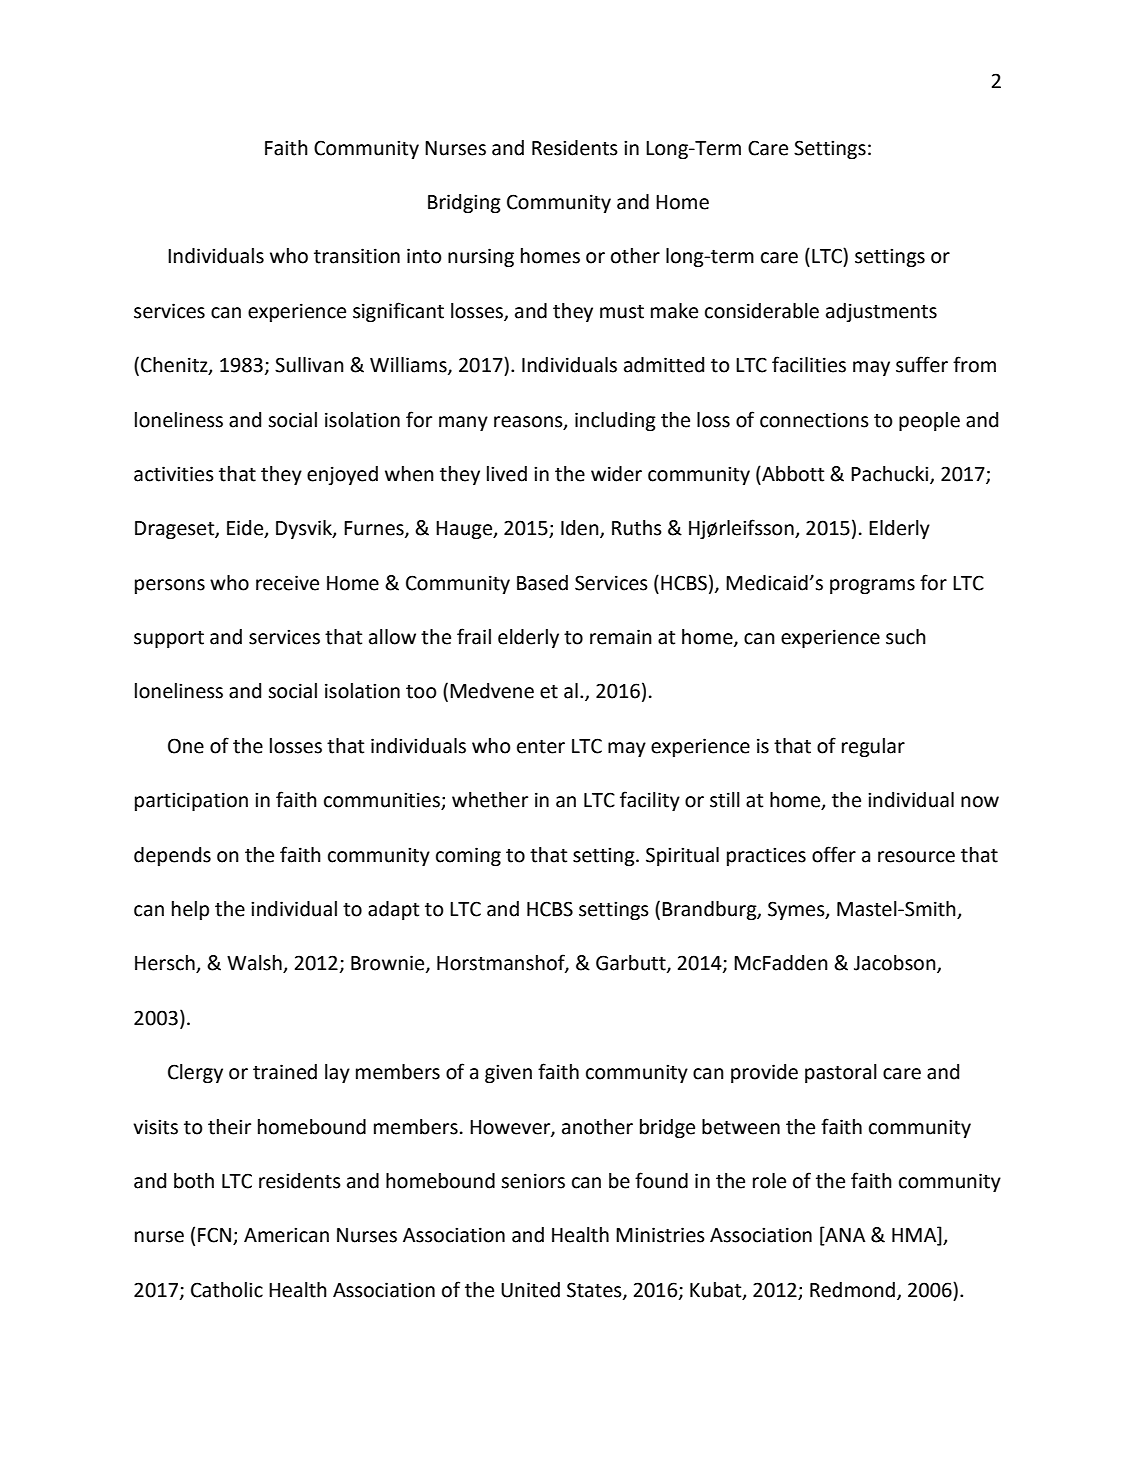 The height and width of the image is (1470, 1136). I want to click on coming, so click(468, 856).
